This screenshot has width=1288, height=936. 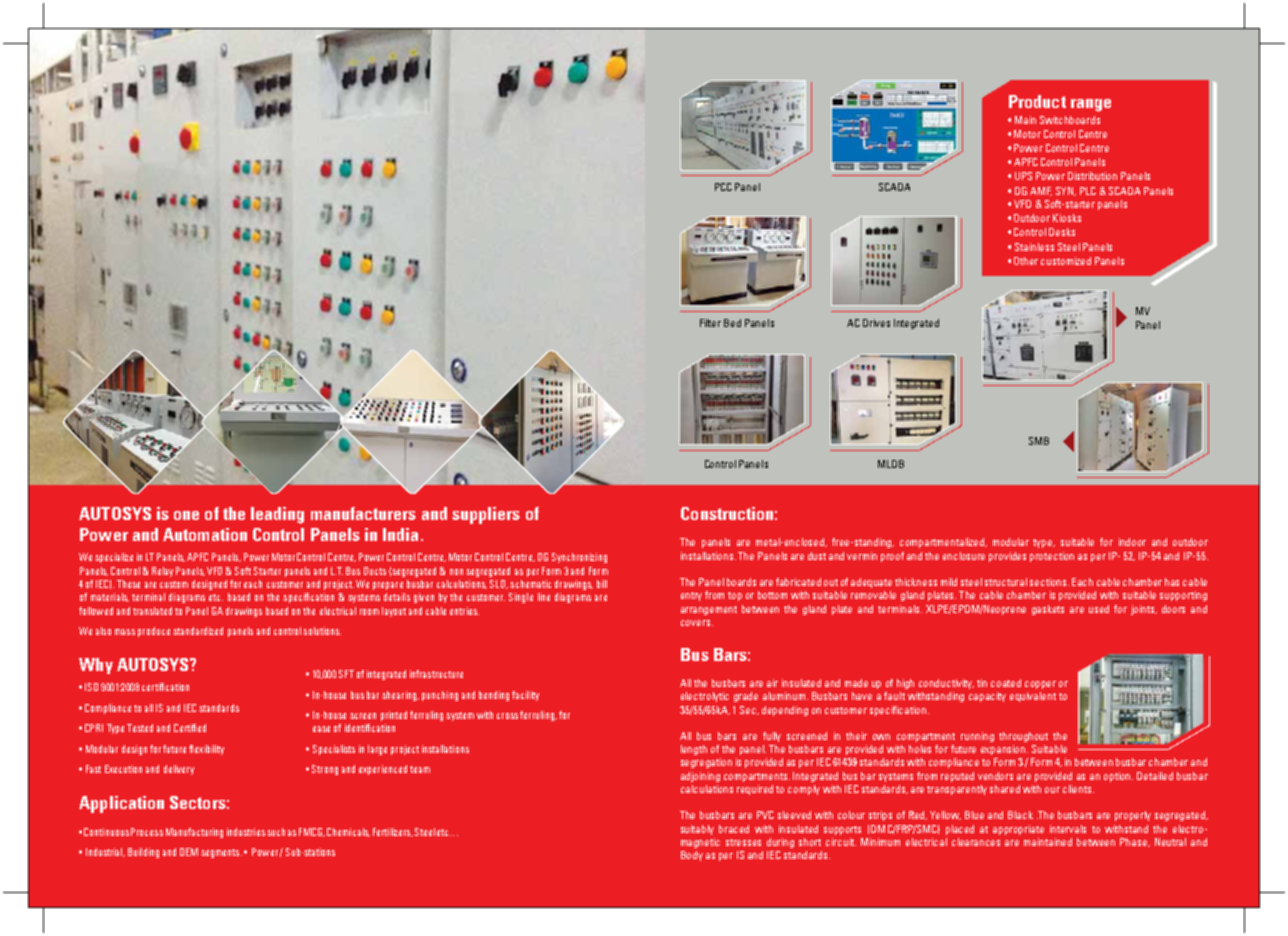 What do you see at coordinates (194, 833) in the screenshot?
I see `Manufacturing` at bounding box center [194, 833].
